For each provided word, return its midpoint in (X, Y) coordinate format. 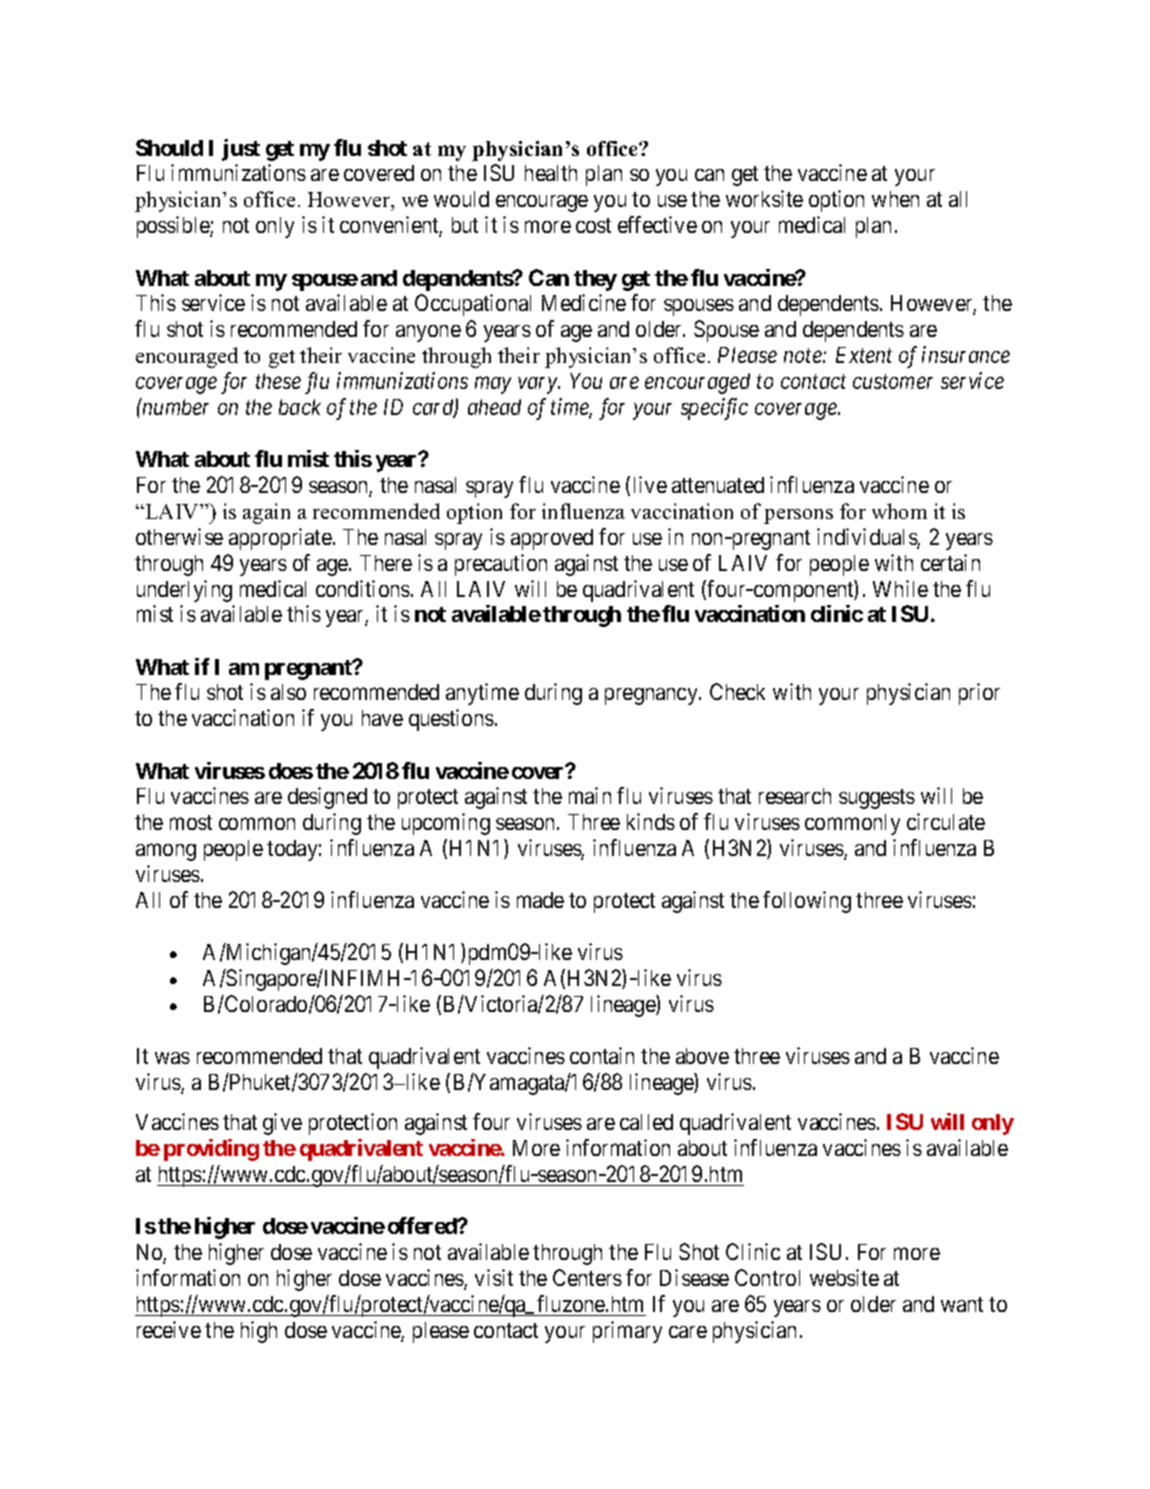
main (590, 795)
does (291, 771)
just (241, 150)
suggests (877, 799)
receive (169, 1329)
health (551, 173)
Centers (587, 1277)
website (844, 1277)
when (895, 199)
